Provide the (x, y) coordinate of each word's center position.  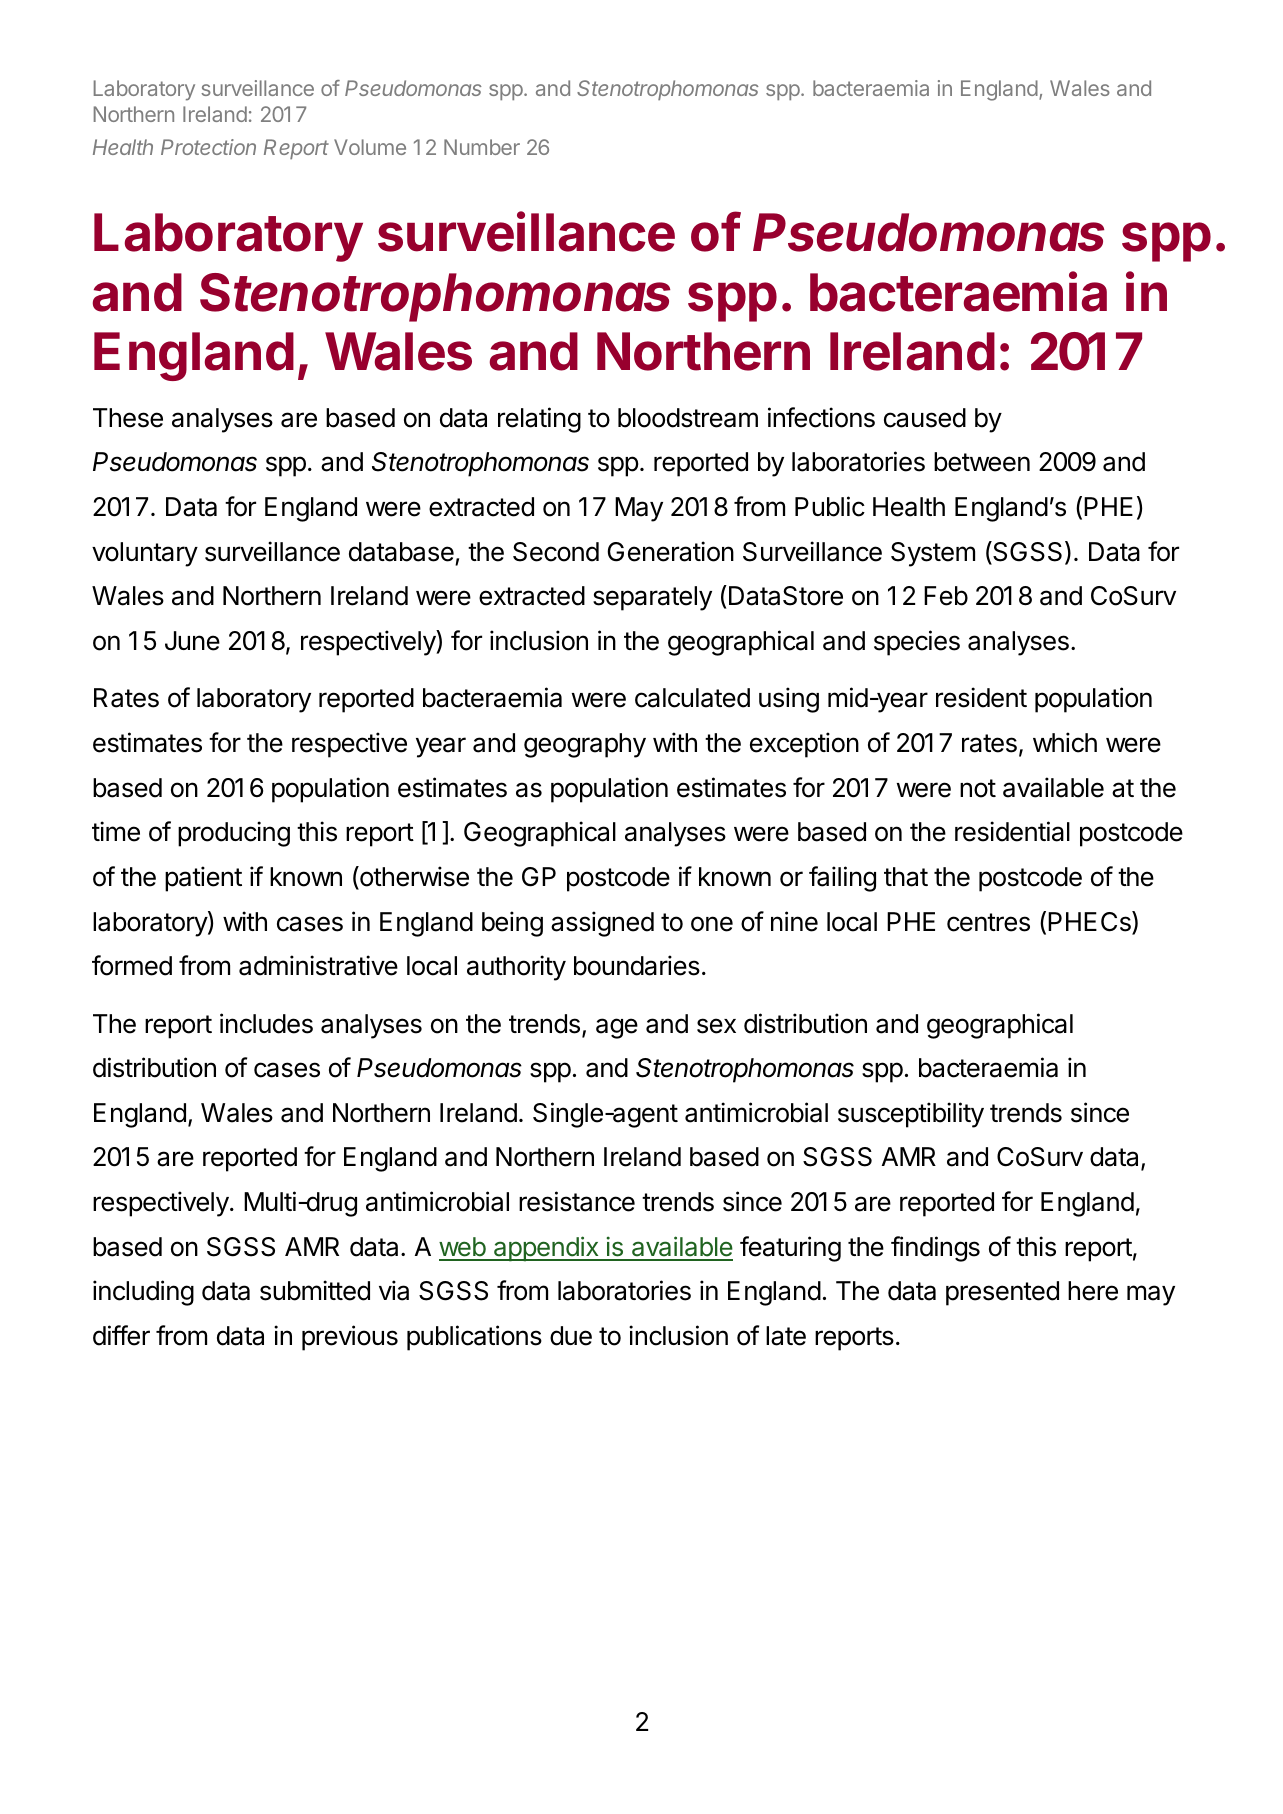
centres (988, 922)
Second (556, 552)
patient (203, 879)
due (571, 1336)
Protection (208, 147)
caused (925, 418)
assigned (602, 924)
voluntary (145, 554)
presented (1002, 1293)
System (933, 554)
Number (482, 147)
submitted (315, 1290)
